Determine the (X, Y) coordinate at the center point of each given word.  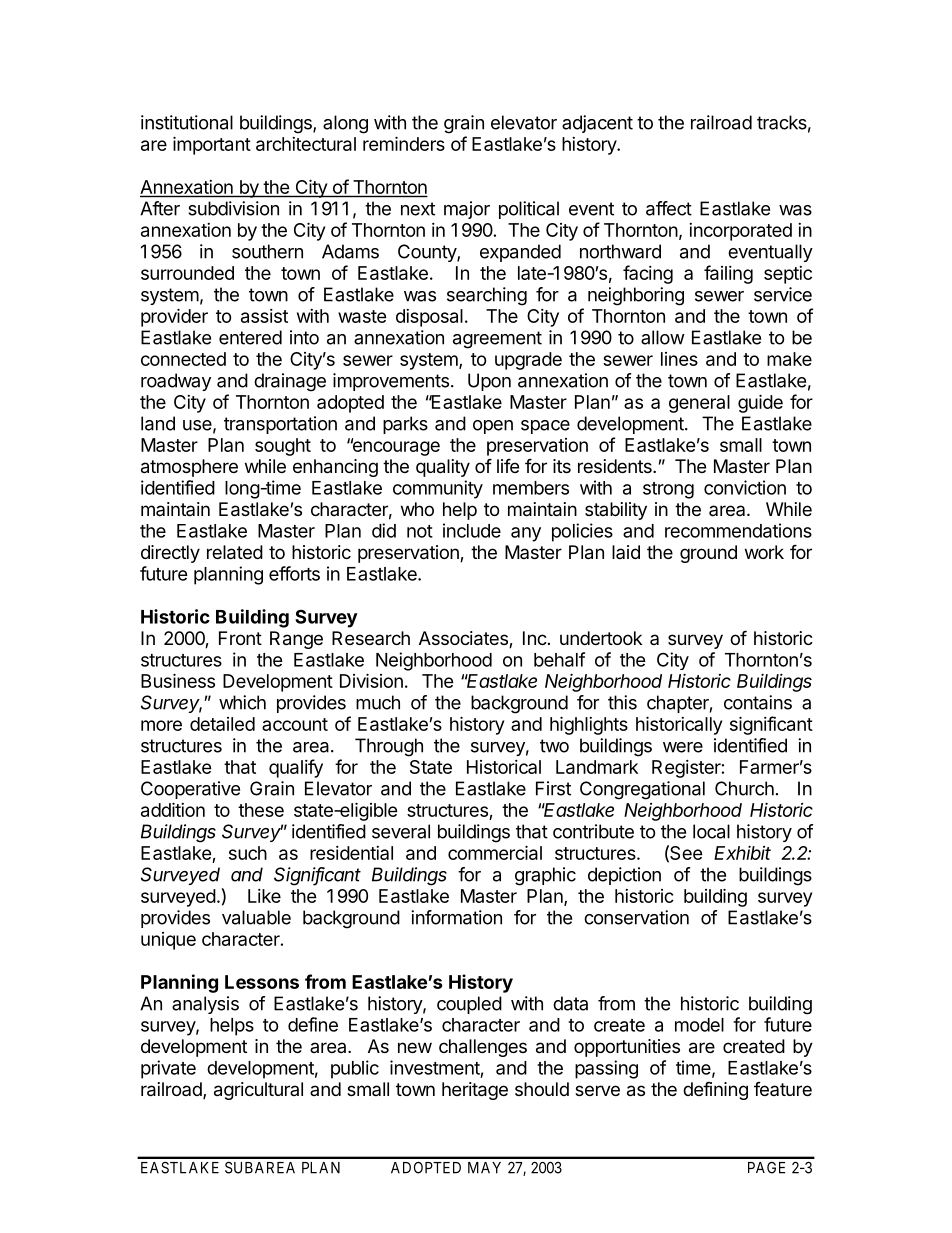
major (467, 210)
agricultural (258, 1091)
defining (715, 1090)
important (212, 145)
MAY (484, 1168)
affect (669, 208)
